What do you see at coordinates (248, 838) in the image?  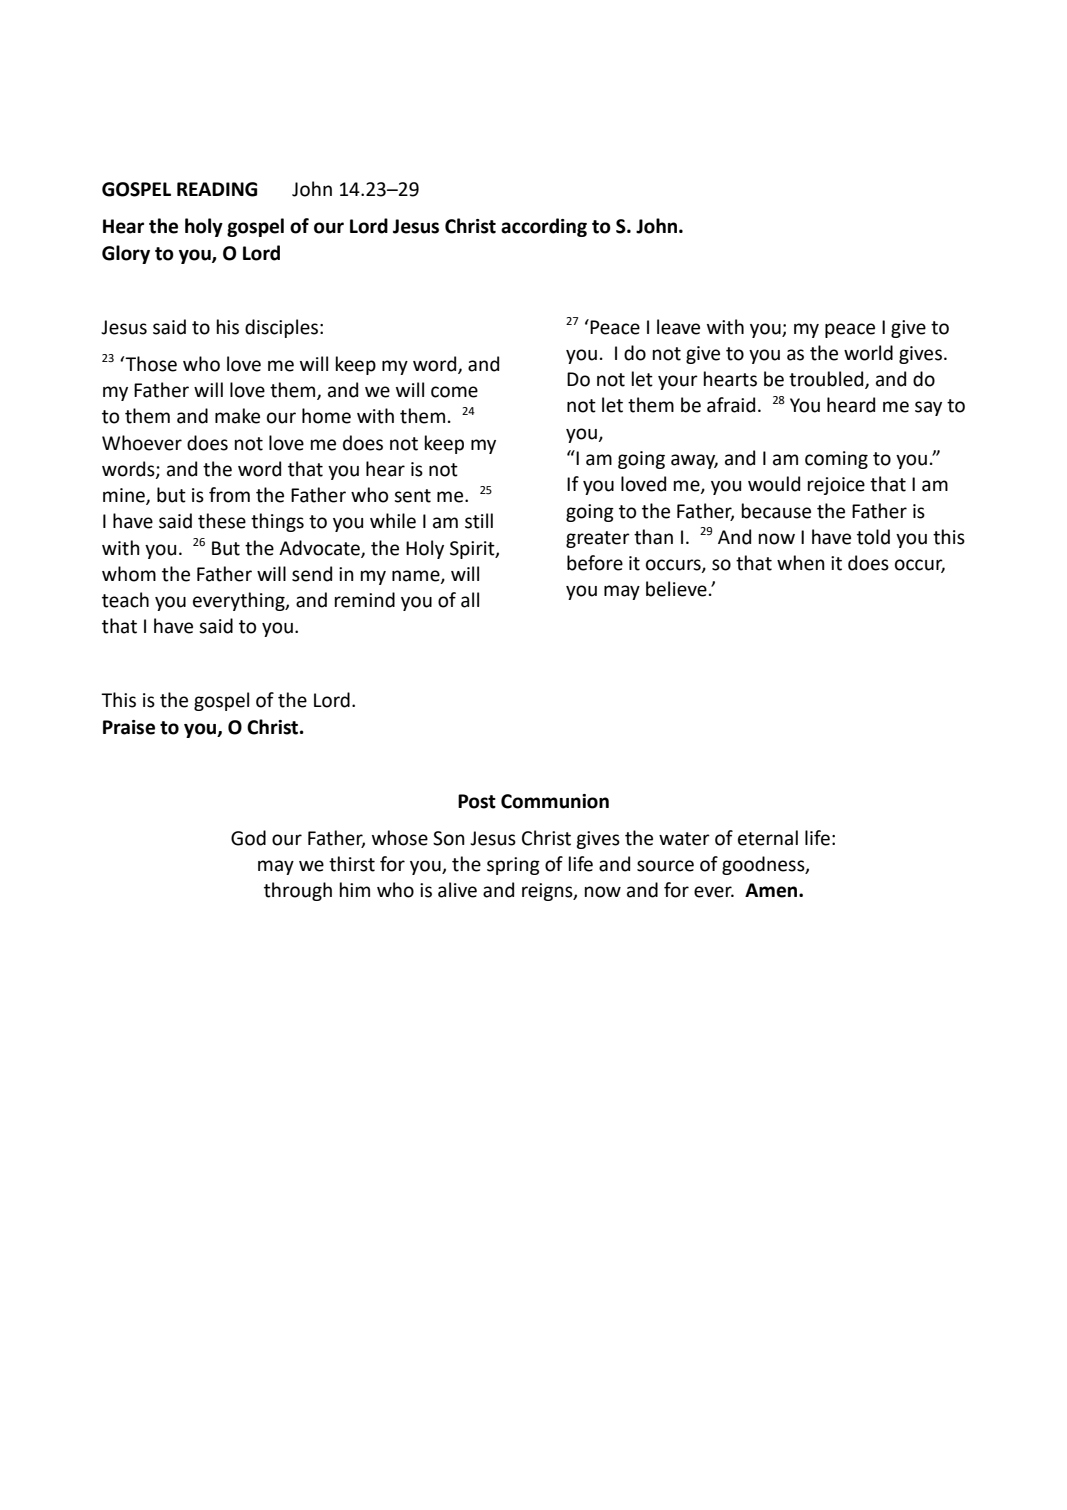 I see `God` at bounding box center [248, 838].
